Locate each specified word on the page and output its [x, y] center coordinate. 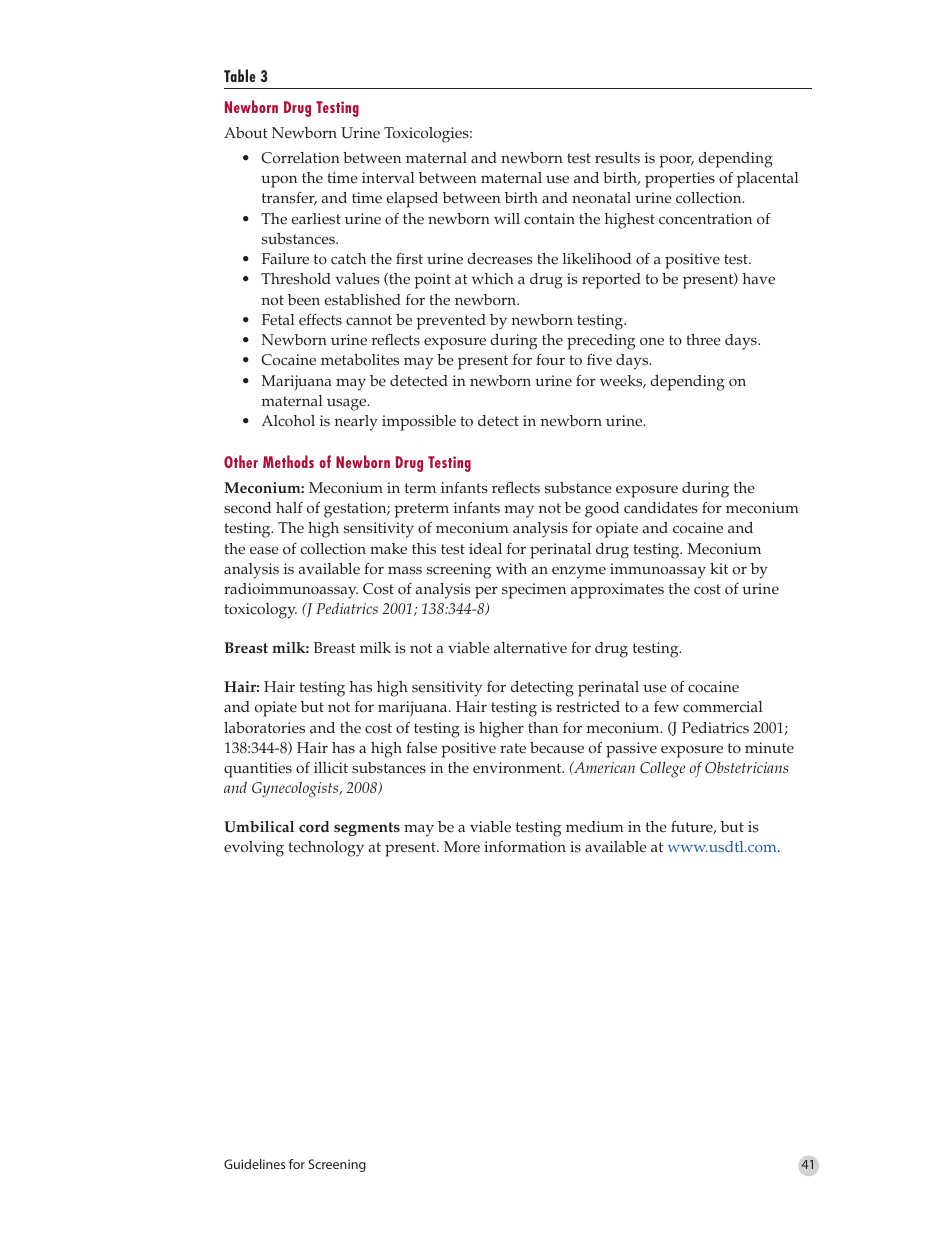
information [525, 847]
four [550, 360]
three [703, 340]
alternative [530, 648]
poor [677, 161]
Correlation [300, 158]
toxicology [260, 611]
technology [326, 849]
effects [320, 320]
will [507, 218]
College [662, 769]
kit [719, 568]
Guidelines [254, 1164]
